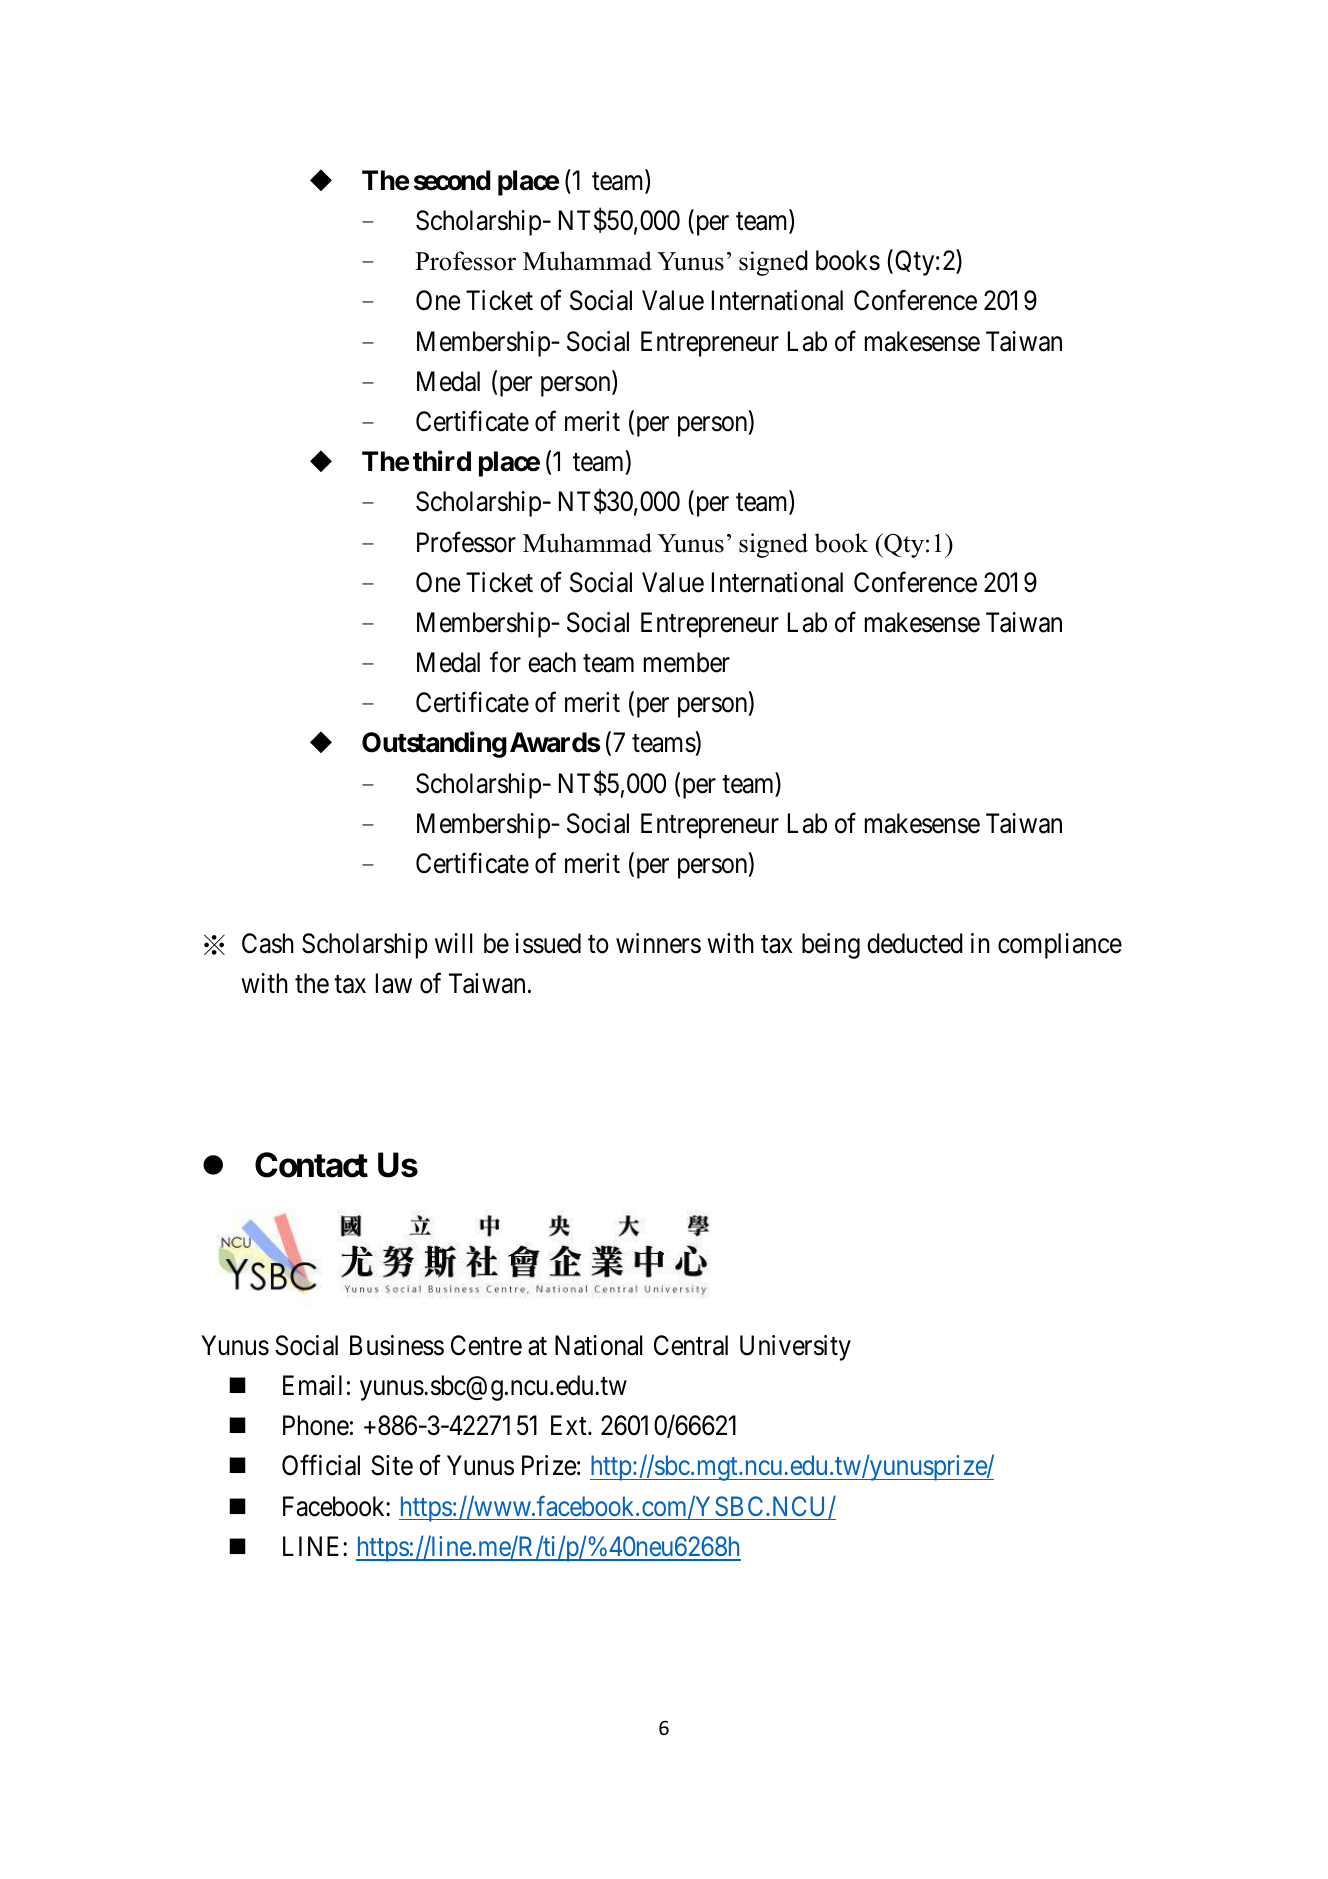 This screenshot has height=1879, width=1328. What do you see at coordinates (915, 943) in the screenshot?
I see `deducted` at bounding box center [915, 943].
